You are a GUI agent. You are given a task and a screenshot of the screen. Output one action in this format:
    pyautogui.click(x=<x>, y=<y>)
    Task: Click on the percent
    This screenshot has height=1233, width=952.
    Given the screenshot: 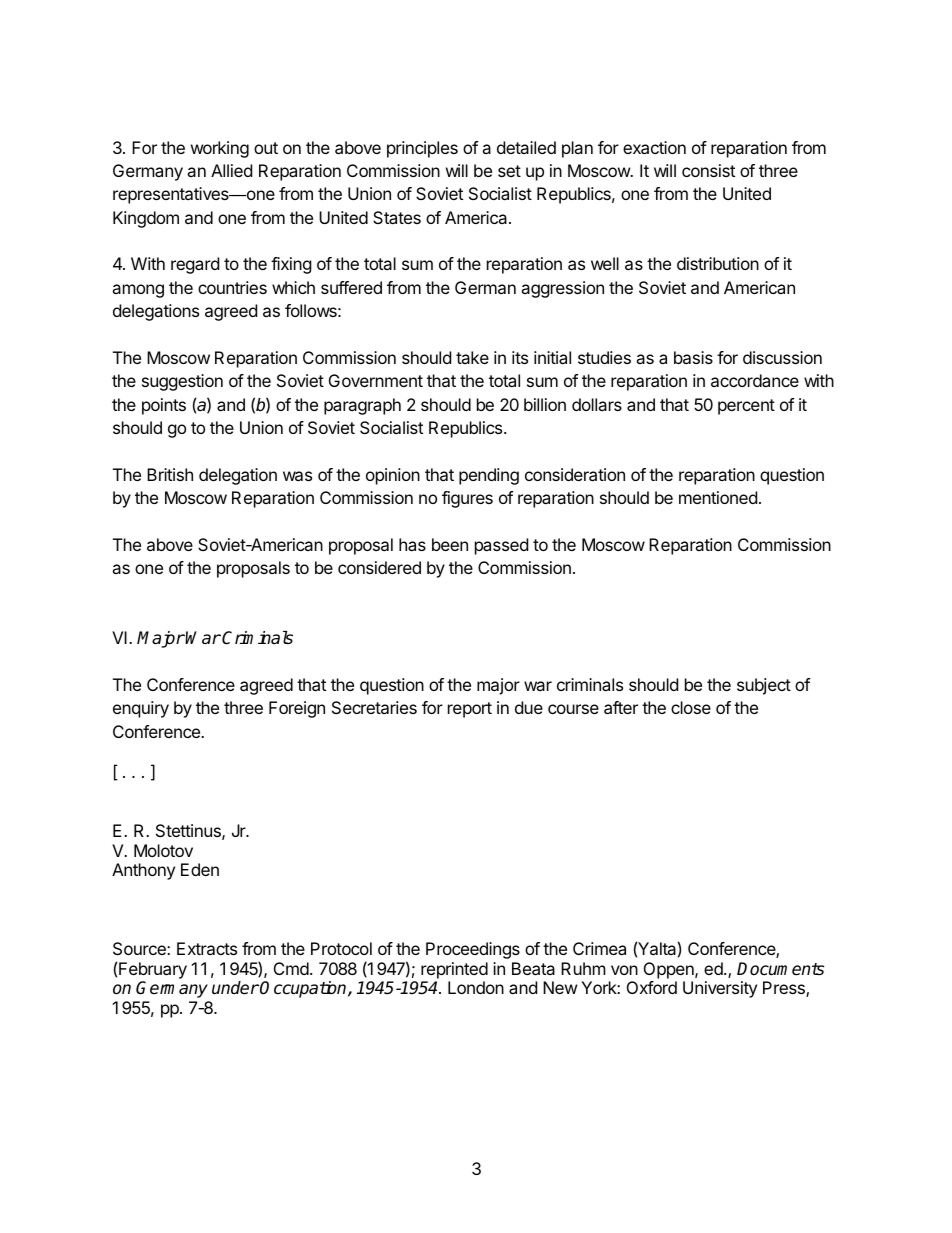 What is the action you would take?
    pyautogui.click(x=746, y=407)
